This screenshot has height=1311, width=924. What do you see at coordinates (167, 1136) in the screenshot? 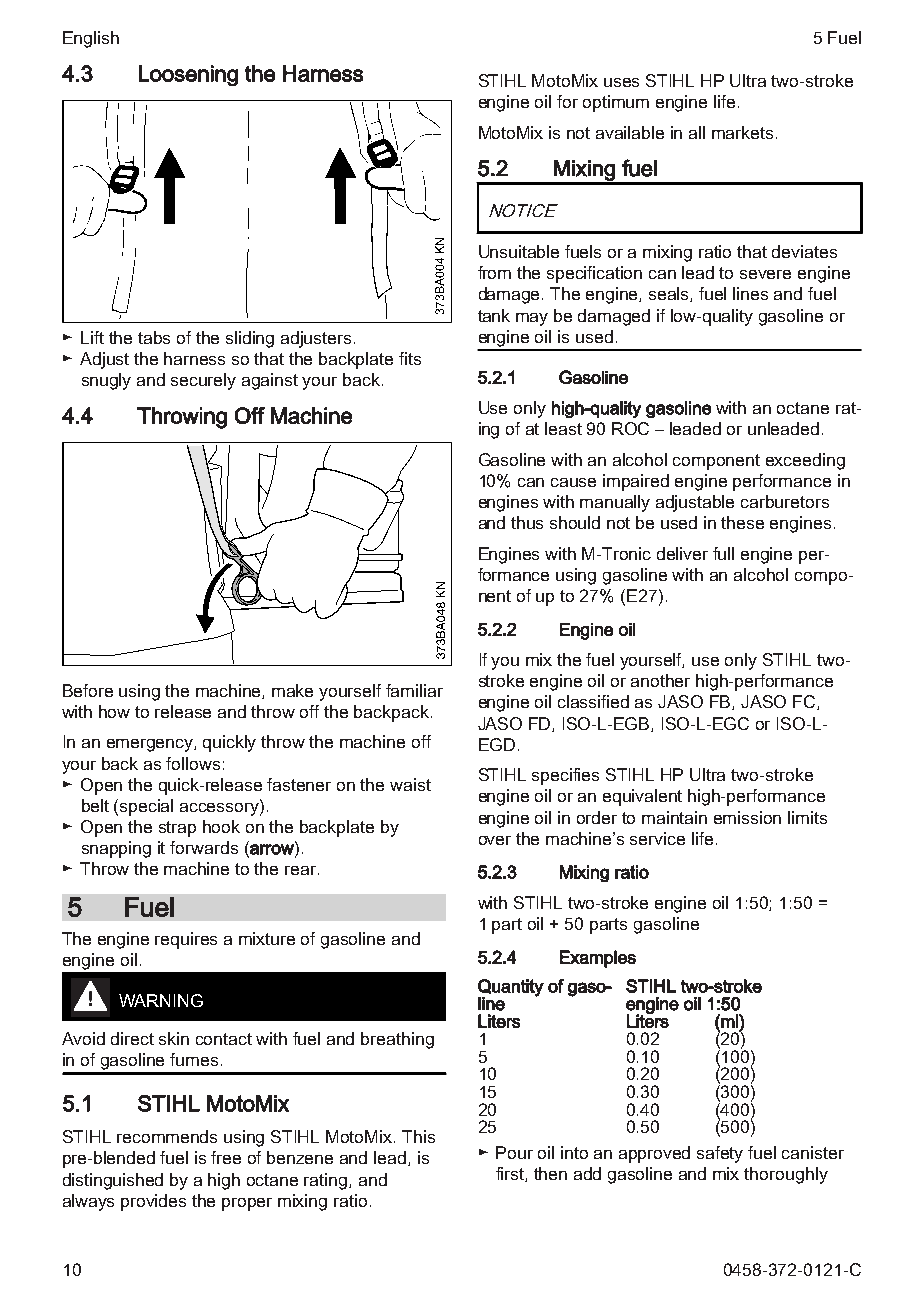
I see `recommends` at bounding box center [167, 1136].
